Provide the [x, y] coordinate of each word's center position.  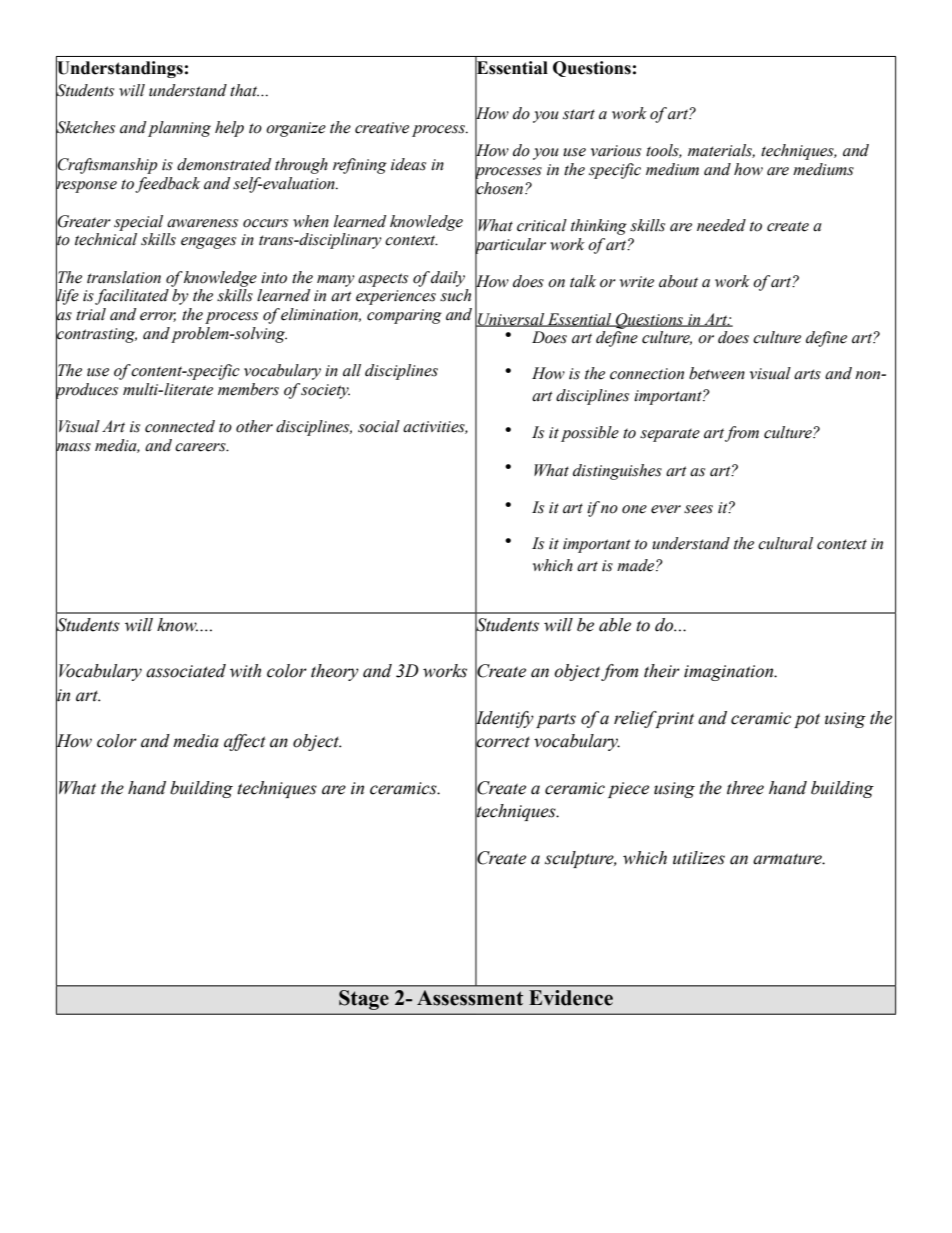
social [379, 426]
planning [179, 129]
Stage [364, 1000]
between [717, 373]
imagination [730, 673]
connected [180, 426]
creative [382, 128]
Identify [504, 719]
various [616, 151]
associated [186, 671]
